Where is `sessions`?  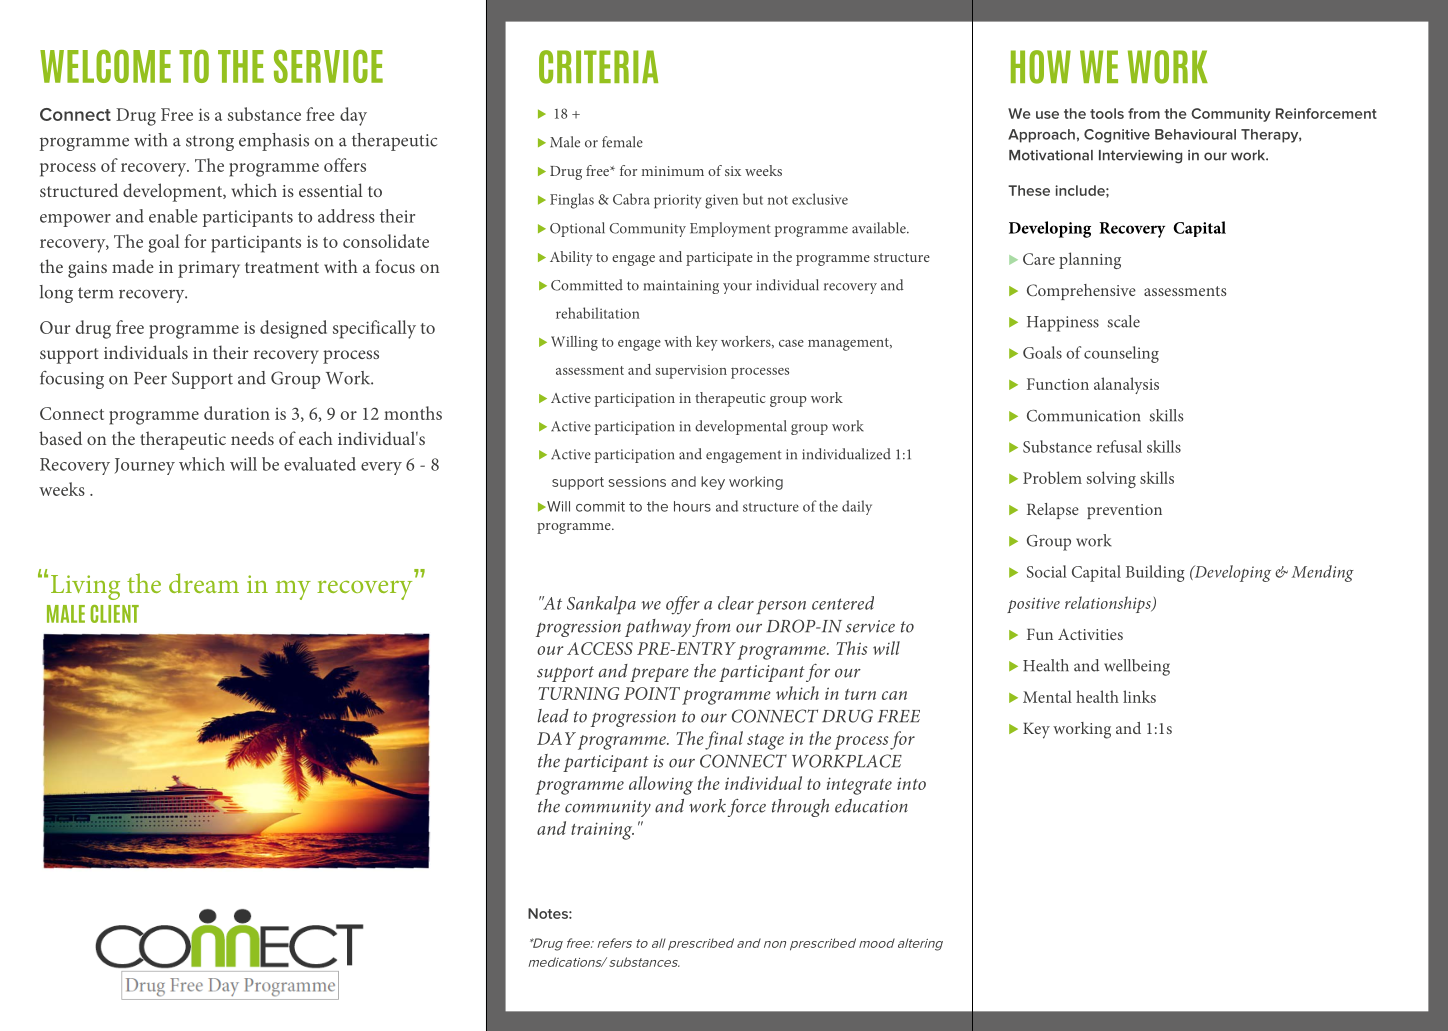
sessions is located at coordinates (637, 481).
